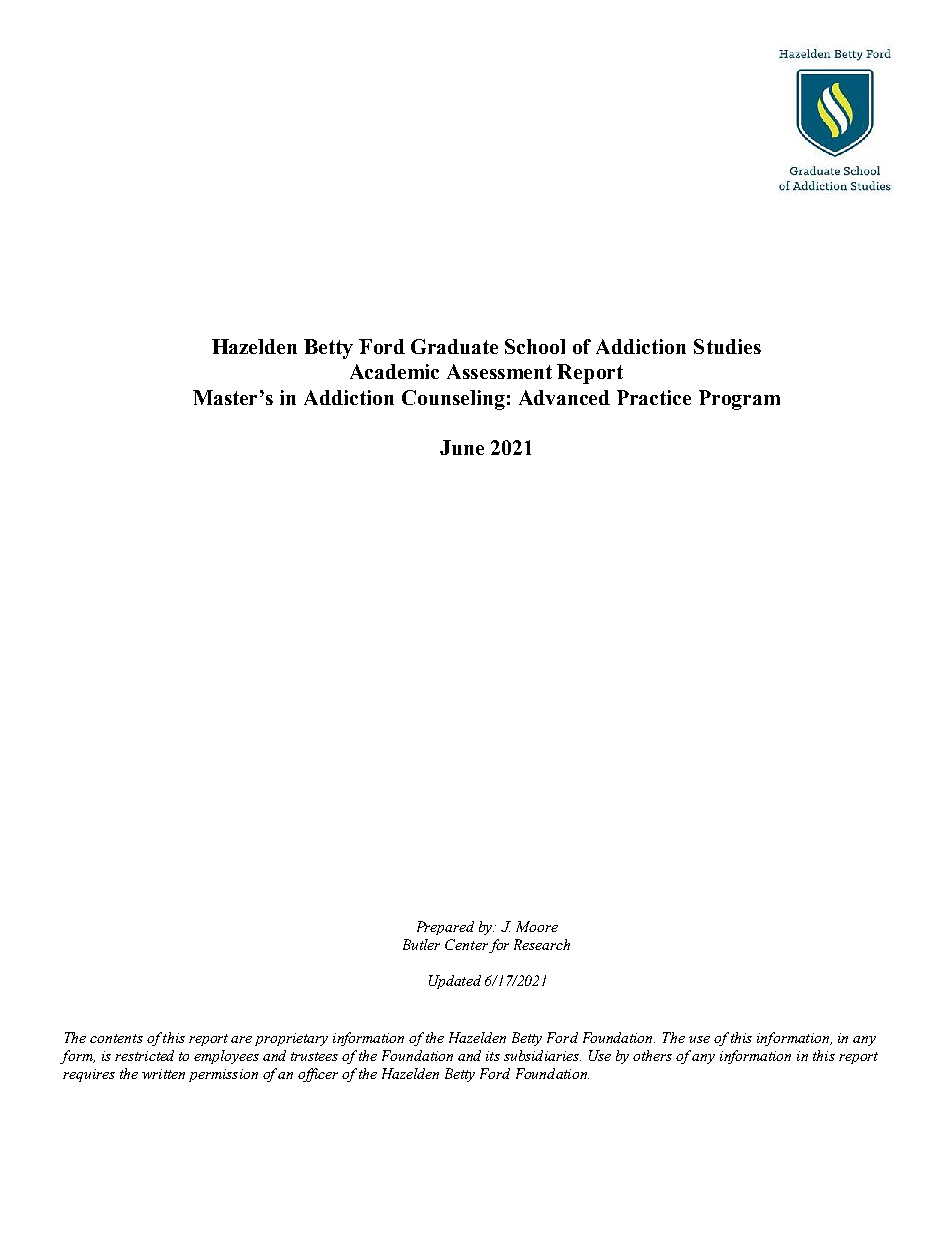 This image has height=1233, width=952. Describe the element at coordinates (652, 1055) in the image. I see `others` at that location.
